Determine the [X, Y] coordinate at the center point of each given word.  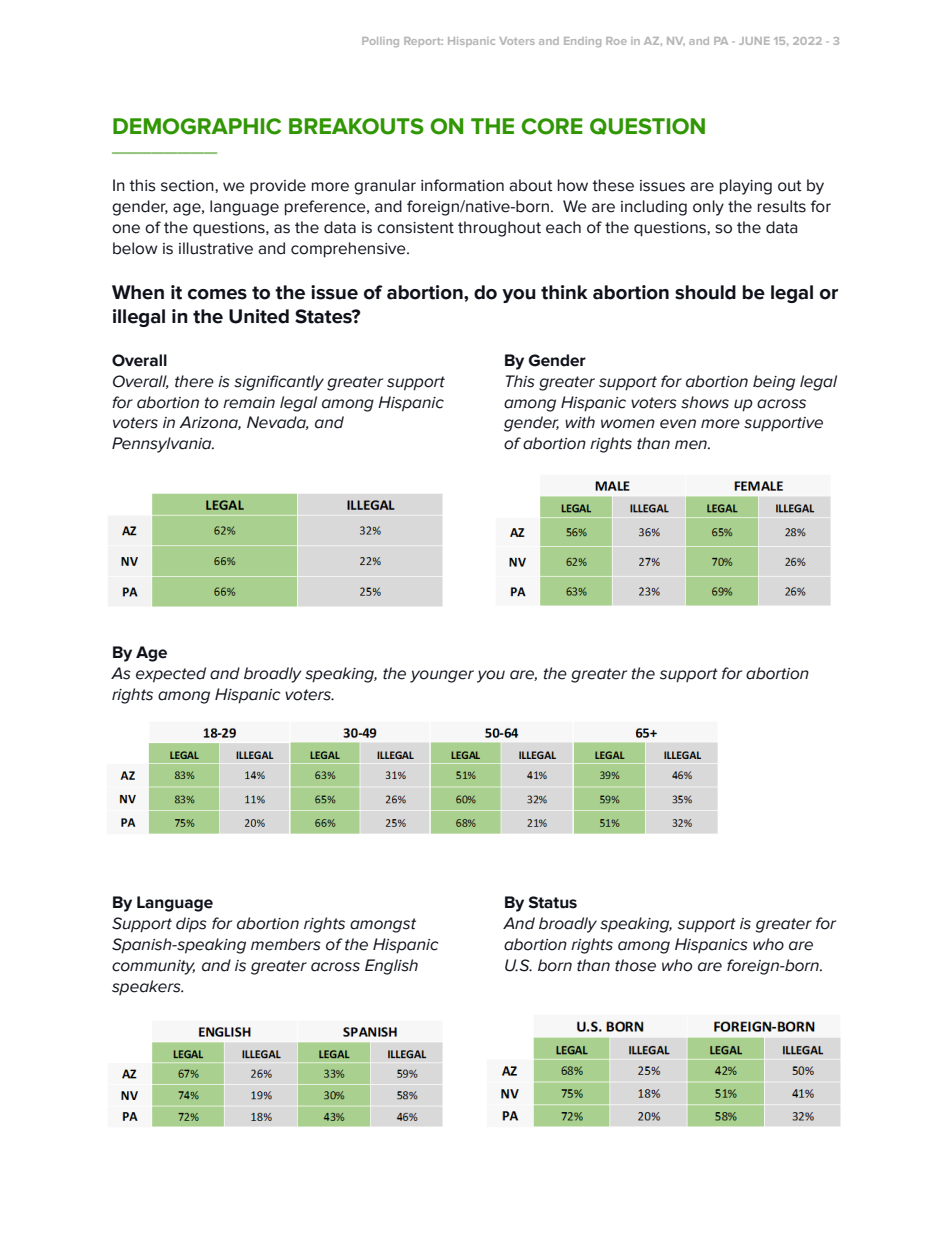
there [194, 381]
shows [705, 402]
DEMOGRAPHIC [197, 126]
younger [442, 676]
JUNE [754, 41]
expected [171, 675]
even [678, 424]
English [391, 967]
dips [191, 925]
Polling [380, 42]
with [580, 422]
